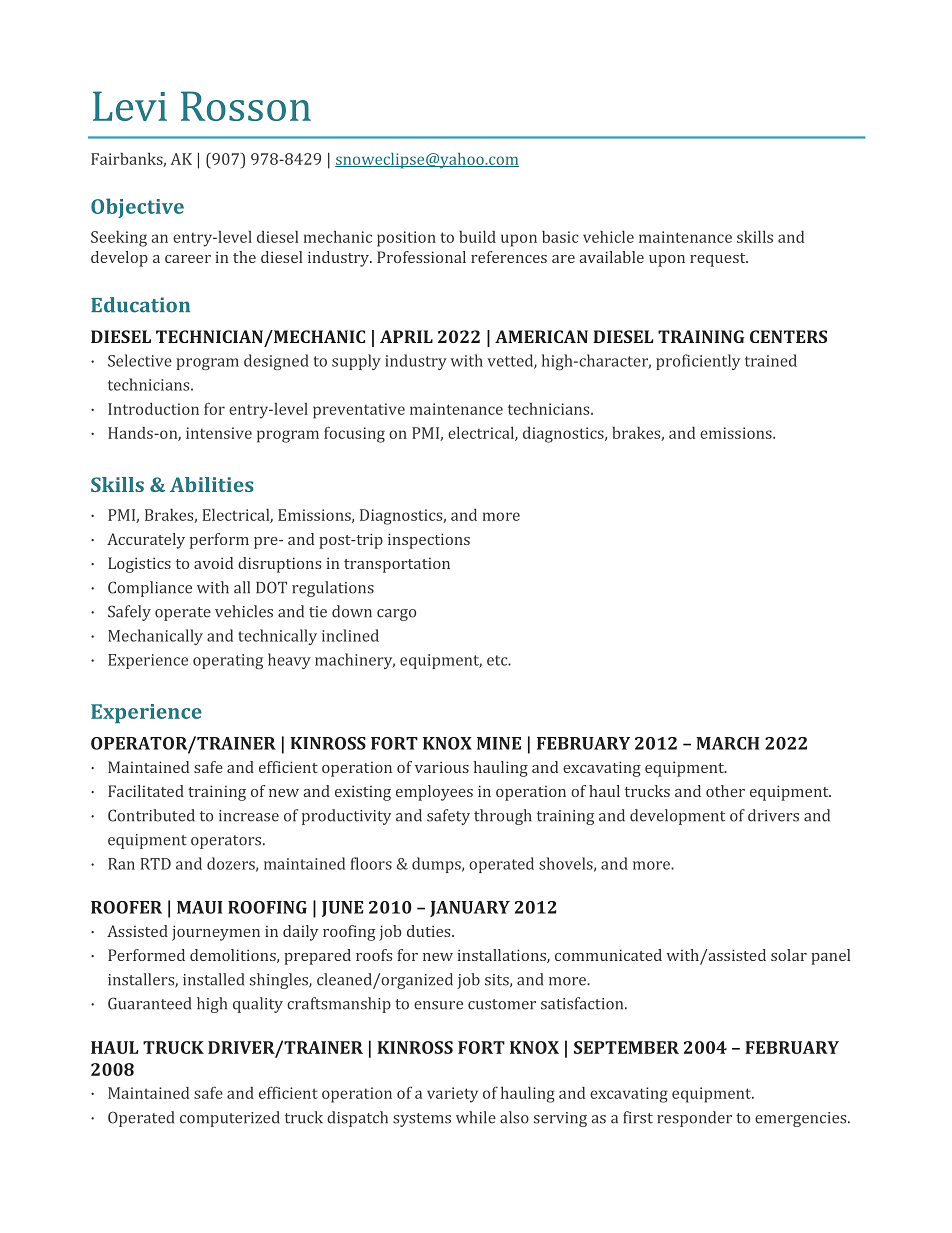  I want to click on request, so click(719, 260).
